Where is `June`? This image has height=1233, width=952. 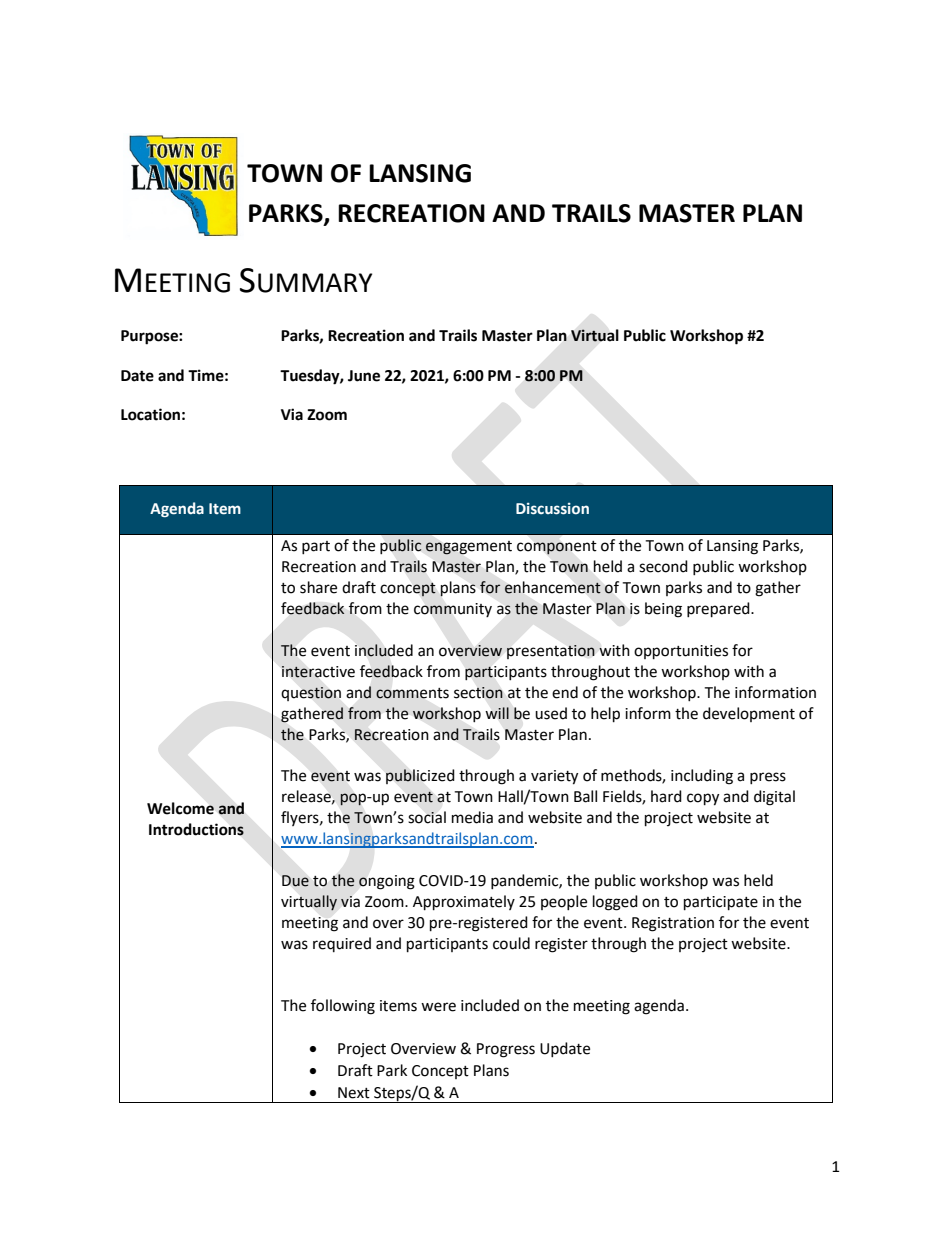 June is located at coordinates (364, 376).
